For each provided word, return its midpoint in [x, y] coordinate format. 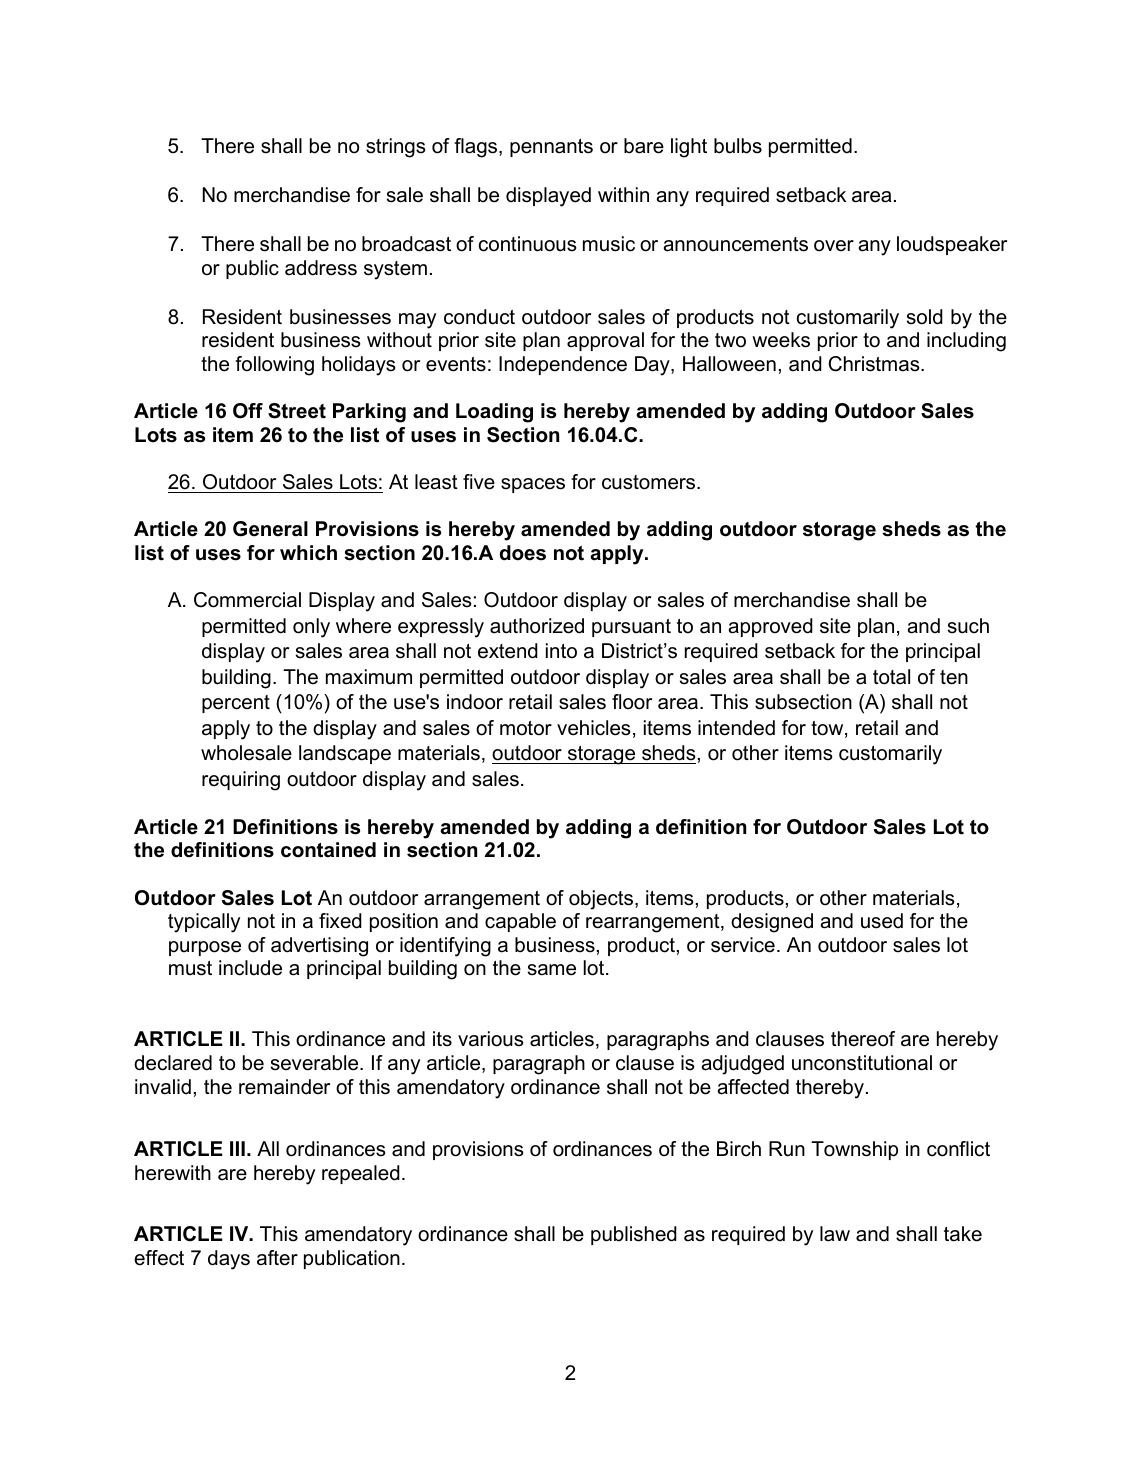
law [835, 1234]
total [891, 677]
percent [236, 704]
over [834, 246]
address [321, 268]
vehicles [594, 728]
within [623, 194]
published [634, 1235]
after [277, 1258]
